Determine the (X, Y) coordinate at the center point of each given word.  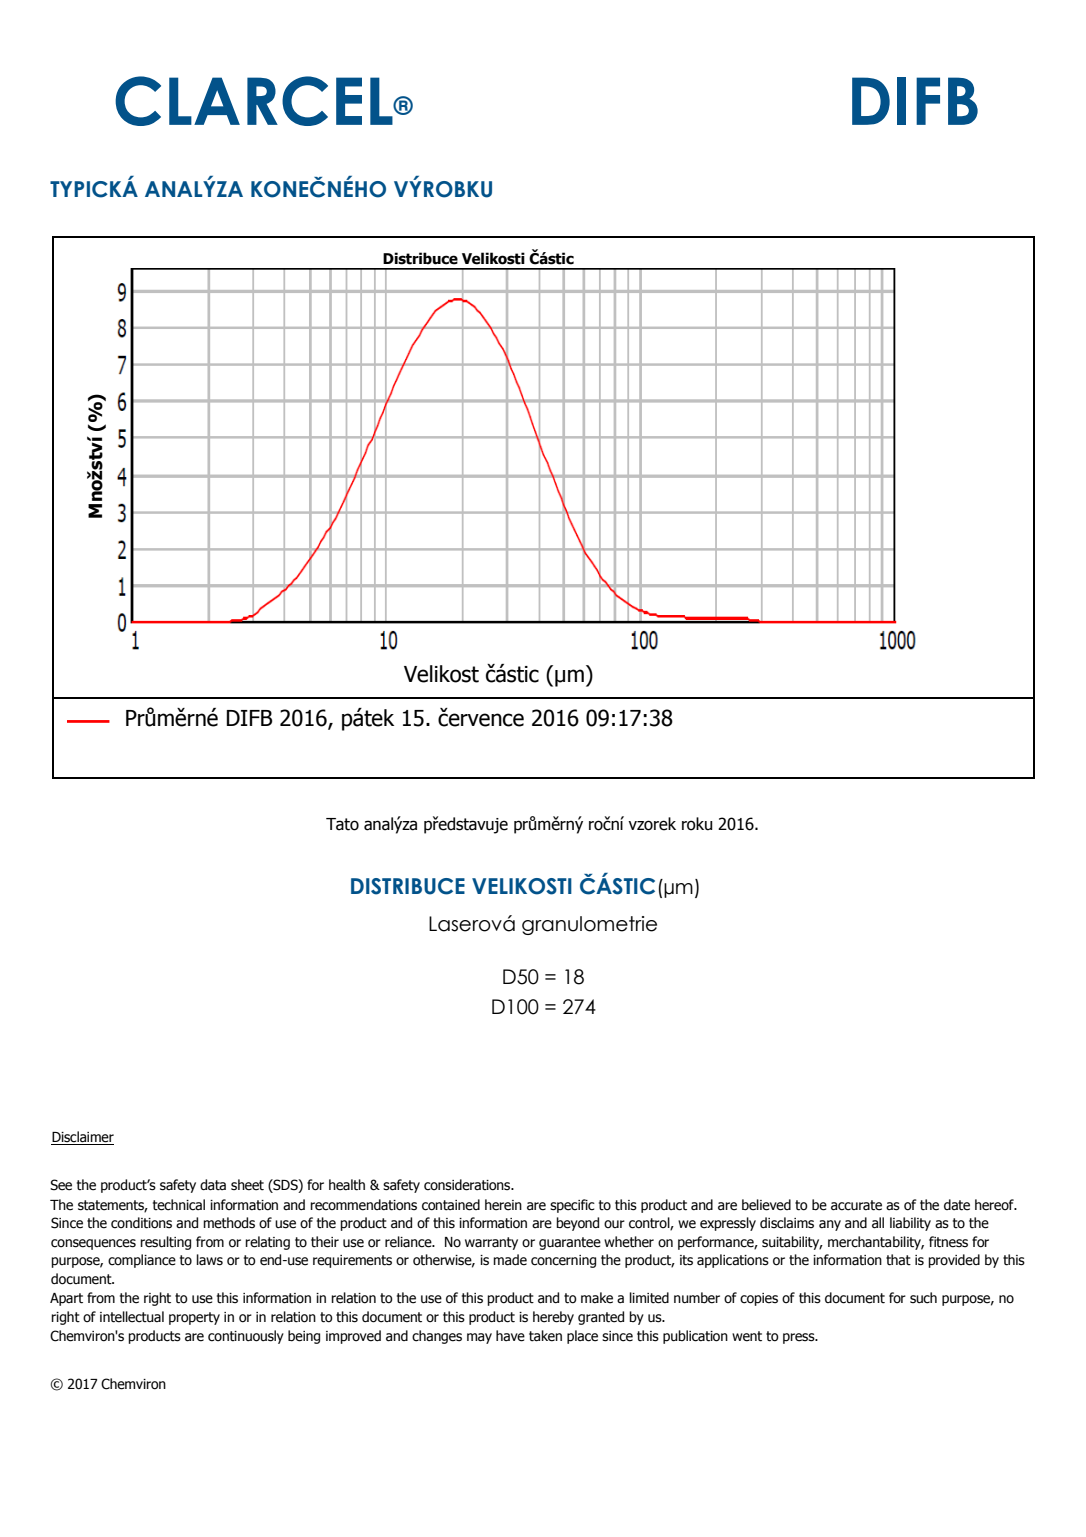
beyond (577, 1224)
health (347, 1185)
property (194, 1318)
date (957, 1205)
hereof (995, 1205)
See (61, 1185)
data (213, 1185)
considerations (468, 1185)
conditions (141, 1223)
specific (572, 1206)
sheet (247, 1185)
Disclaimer (82, 1138)
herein (503, 1205)
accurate (856, 1205)
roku (697, 824)
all (878, 1223)
